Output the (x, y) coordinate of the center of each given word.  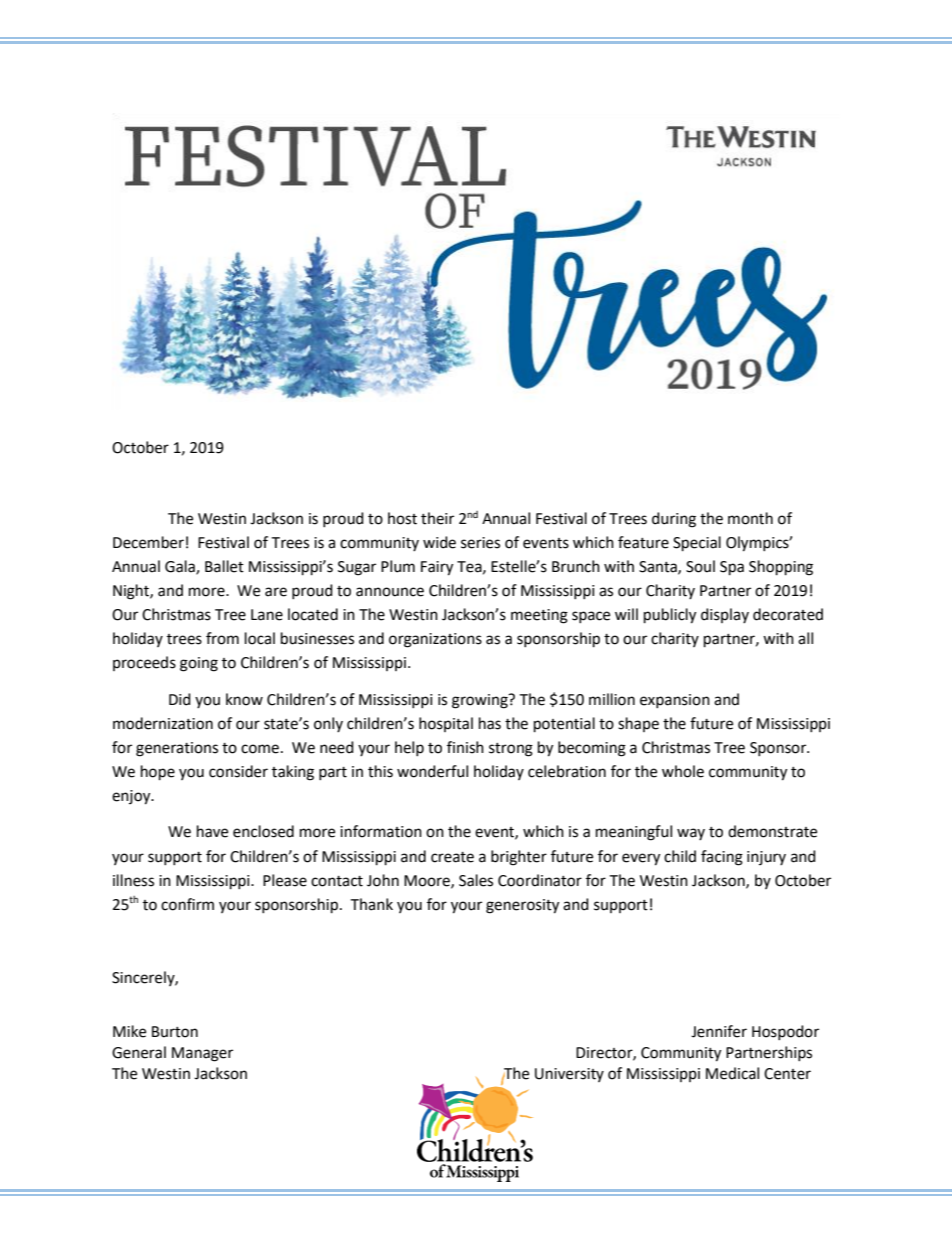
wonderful (432, 771)
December (148, 542)
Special (697, 544)
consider (238, 771)
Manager (202, 1054)
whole (683, 771)
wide (439, 542)
